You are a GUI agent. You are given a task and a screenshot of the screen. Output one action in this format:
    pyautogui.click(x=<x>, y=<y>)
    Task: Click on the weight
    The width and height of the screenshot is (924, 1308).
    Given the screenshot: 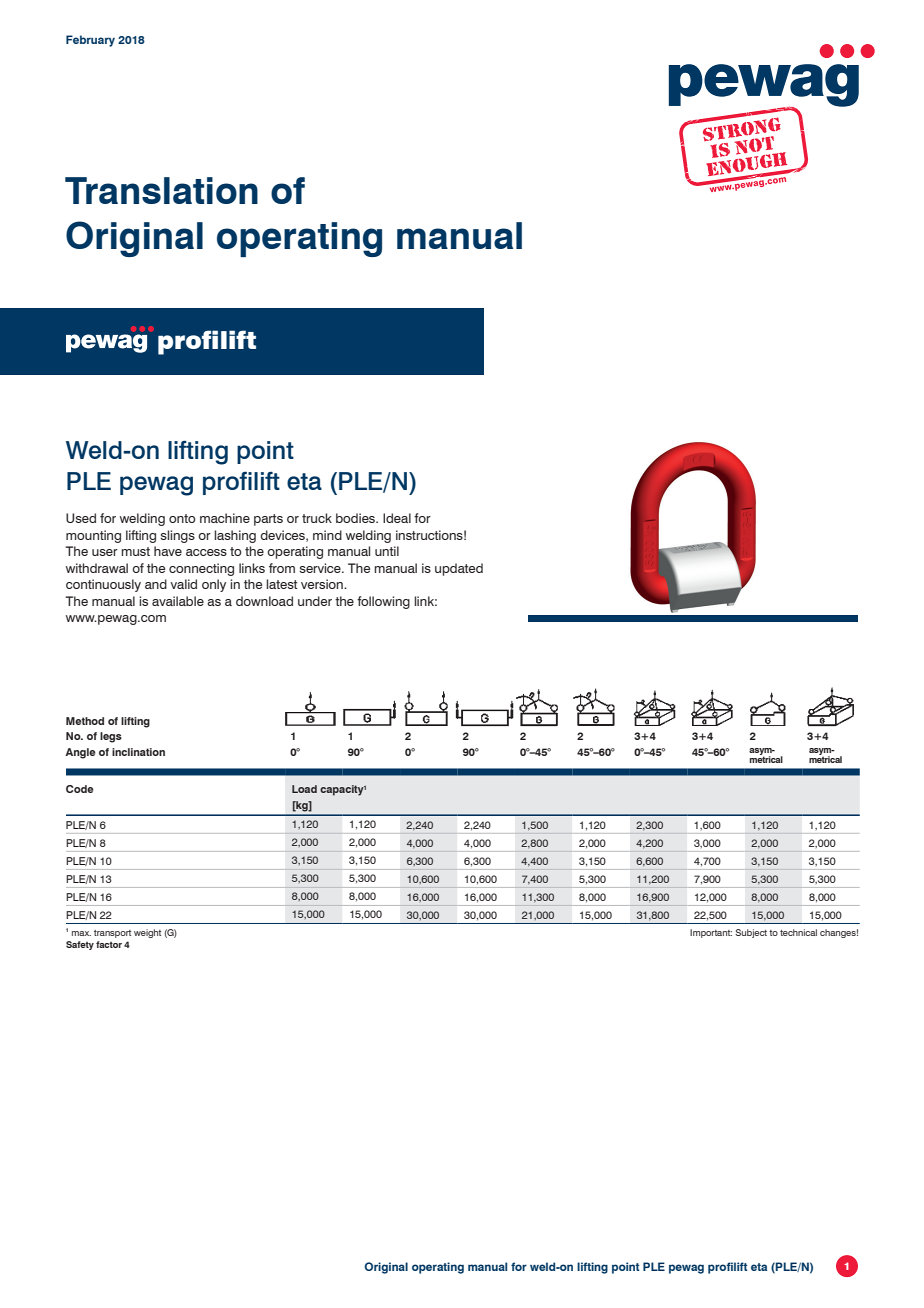 What is the action you would take?
    pyautogui.click(x=147, y=933)
